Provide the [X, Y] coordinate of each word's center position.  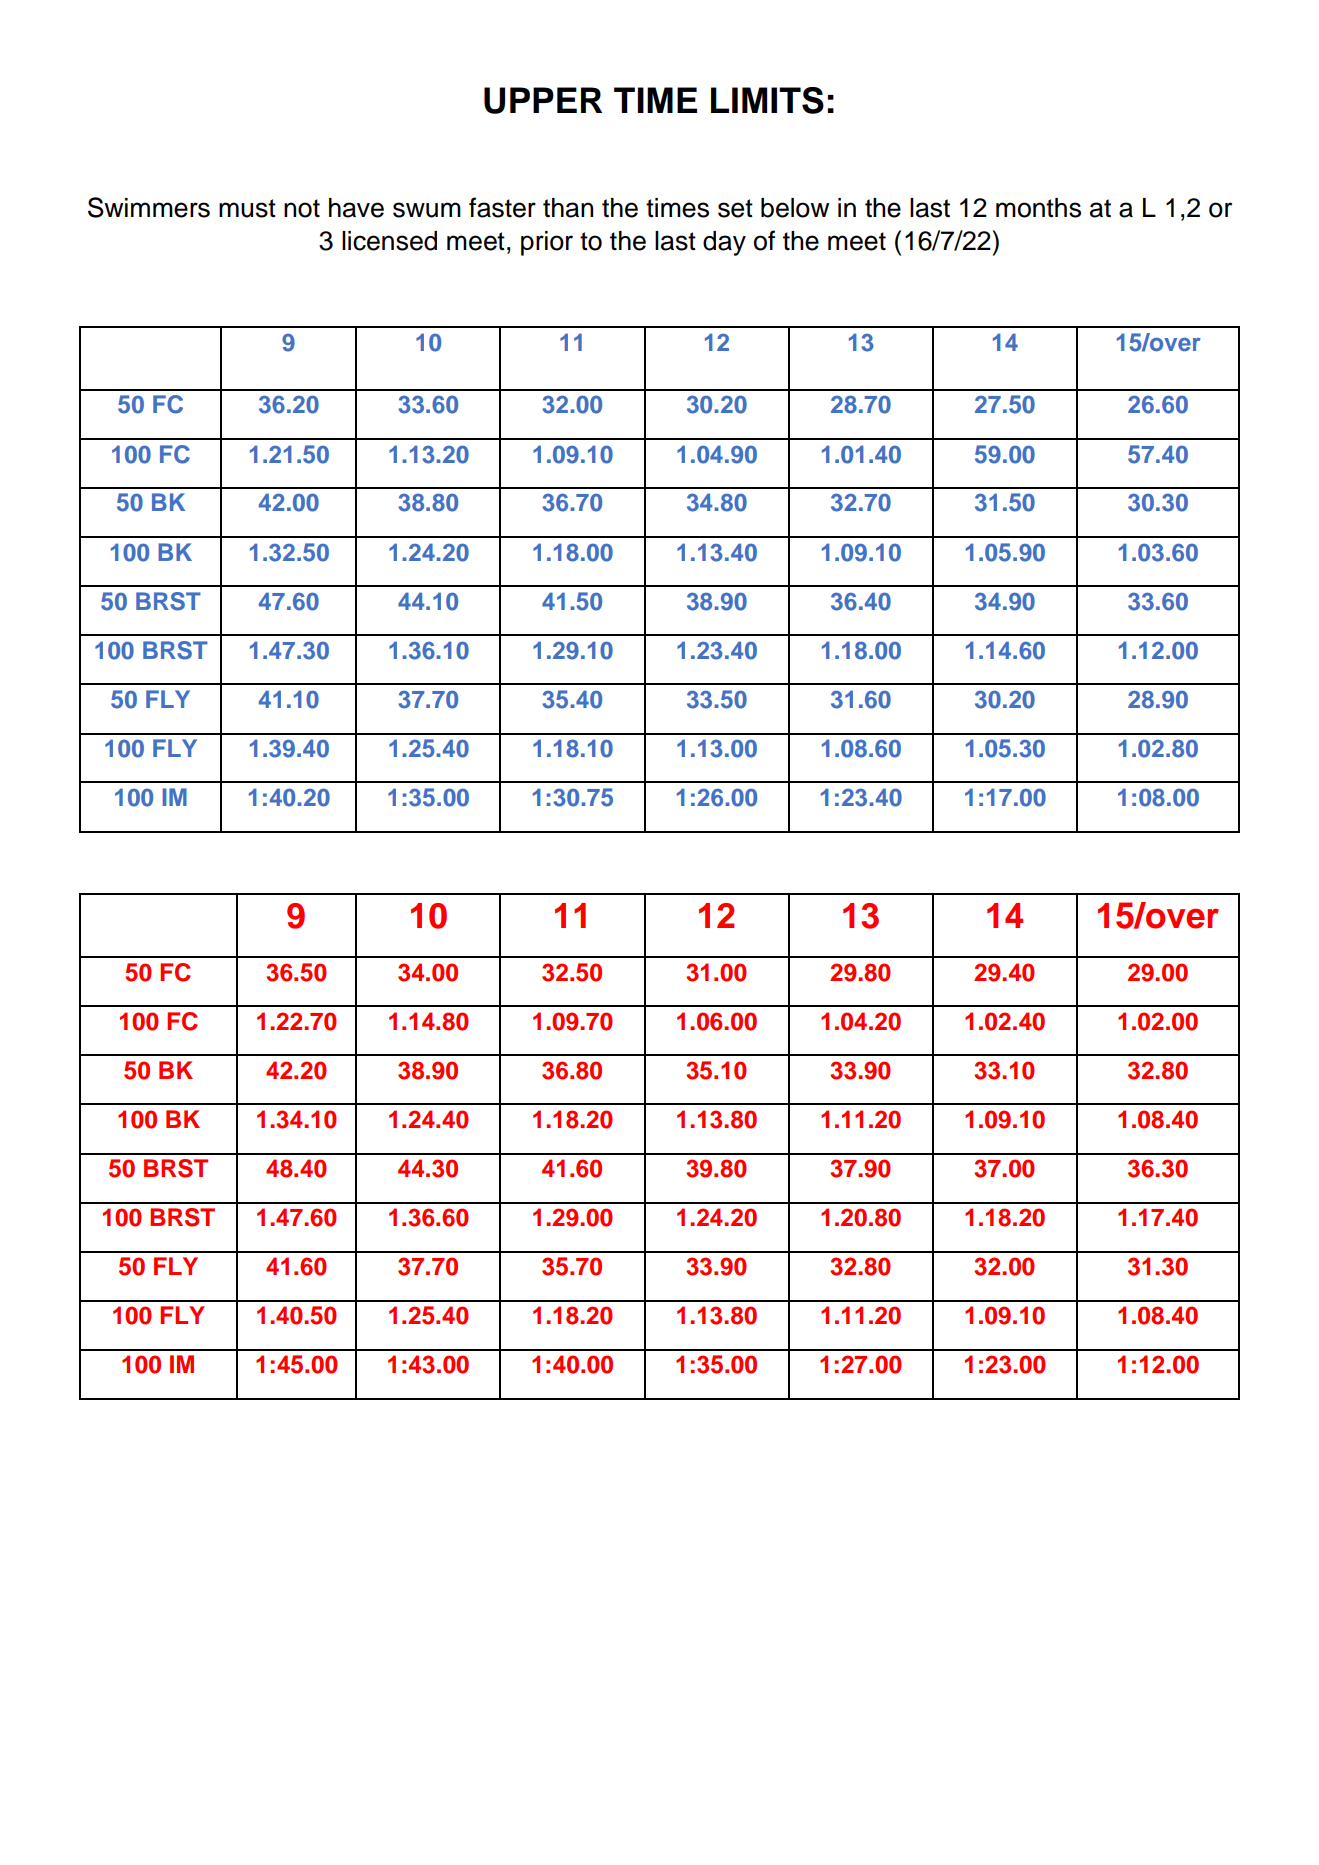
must [247, 208]
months [1038, 208]
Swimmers [149, 207]
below [795, 208]
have [356, 208]
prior [547, 243]
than [568, 208]
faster [502, 207]
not [302, 208]
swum [427, 210]
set [735, 208]
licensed [389, 241]
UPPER [543, 100]
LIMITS [767, 100]
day [724, 243]
